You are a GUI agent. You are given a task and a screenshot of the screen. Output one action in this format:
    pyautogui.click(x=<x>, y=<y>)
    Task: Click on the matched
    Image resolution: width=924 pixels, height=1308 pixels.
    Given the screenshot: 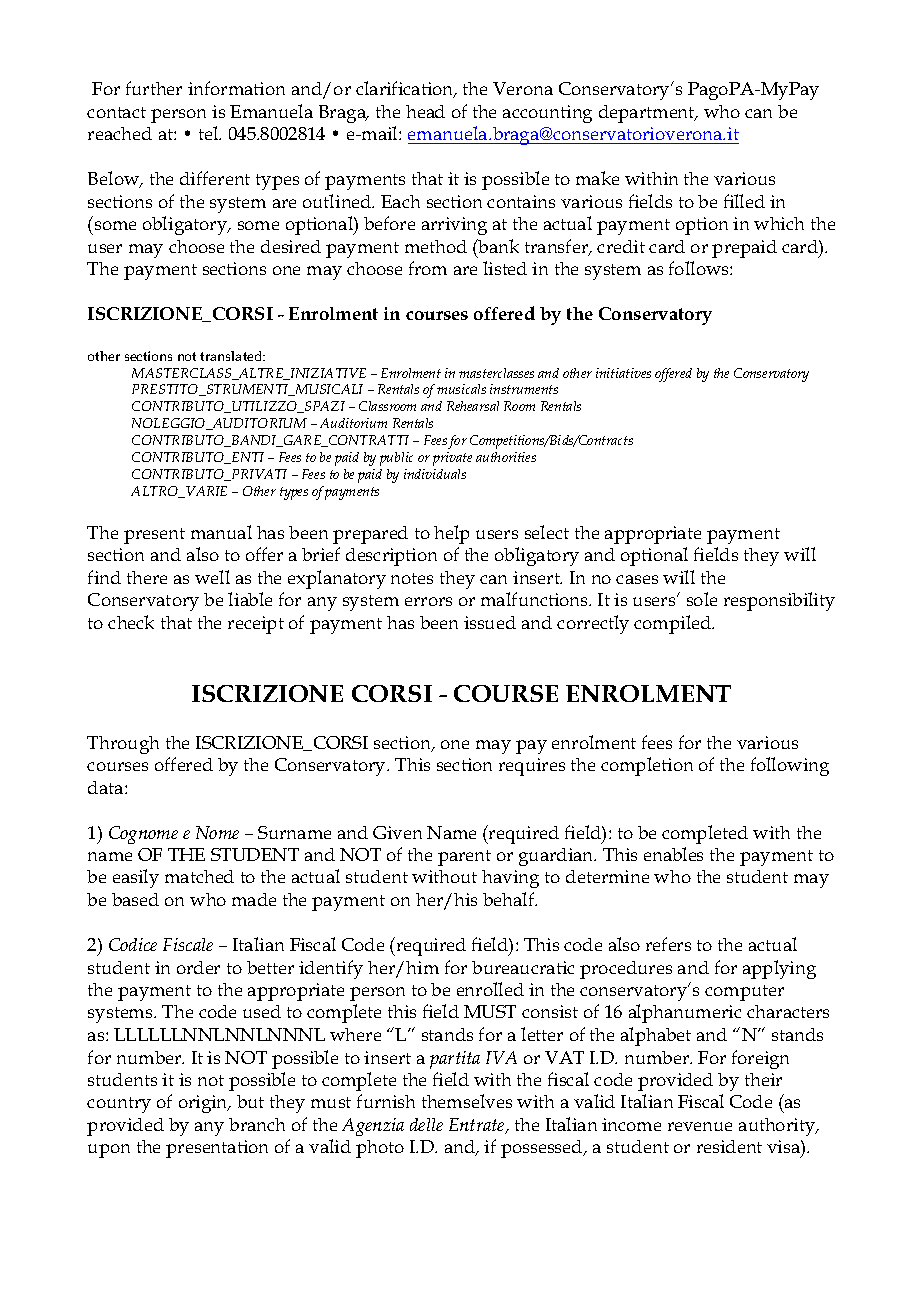 What is the action you would take?
    pyautogui.click(x=199, y=876)
